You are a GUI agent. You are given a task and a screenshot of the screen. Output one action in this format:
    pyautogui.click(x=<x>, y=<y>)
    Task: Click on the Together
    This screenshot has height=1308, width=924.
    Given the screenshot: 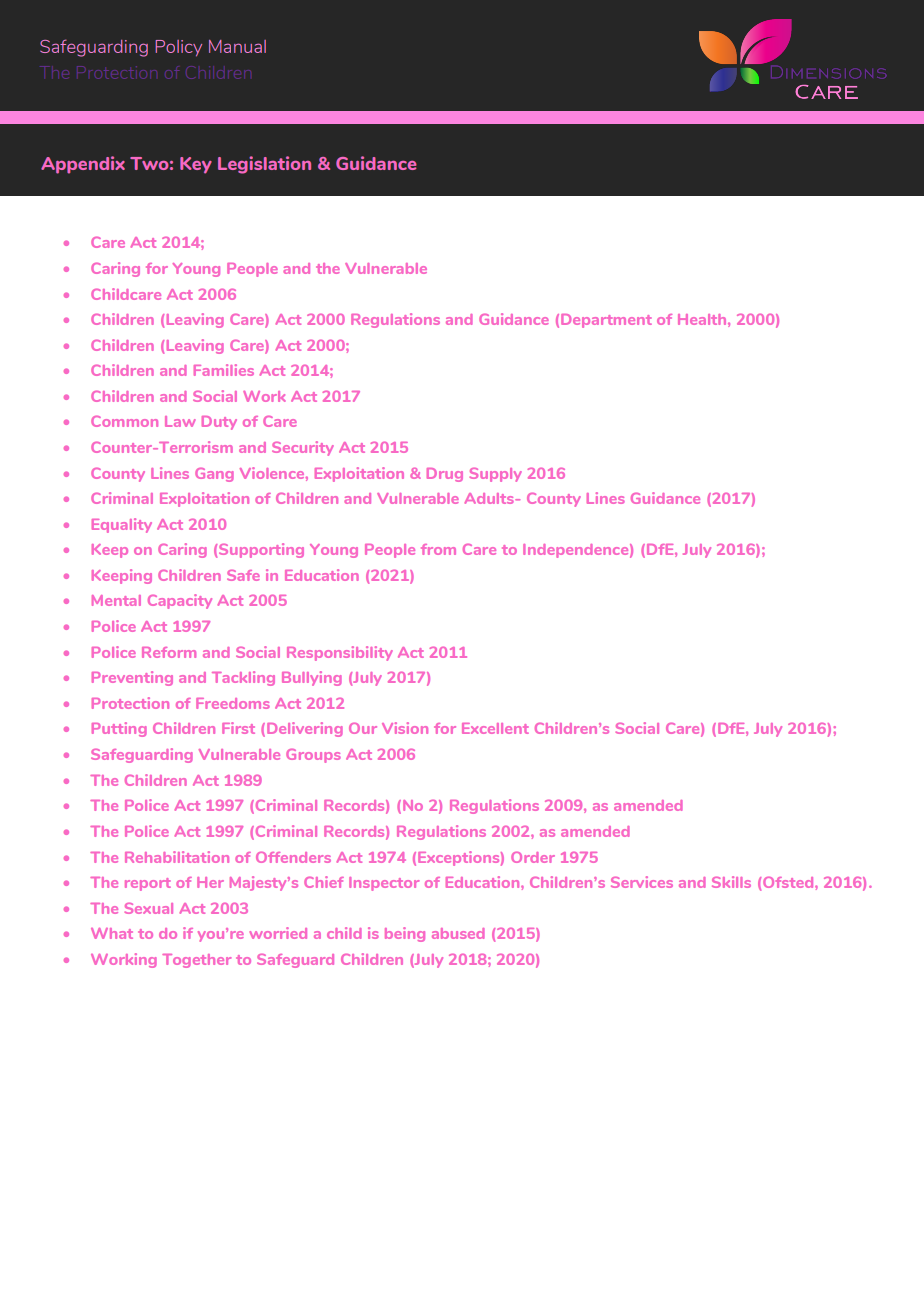 What is the action you would take?
    pyautogui.click(x=196, y=961)
